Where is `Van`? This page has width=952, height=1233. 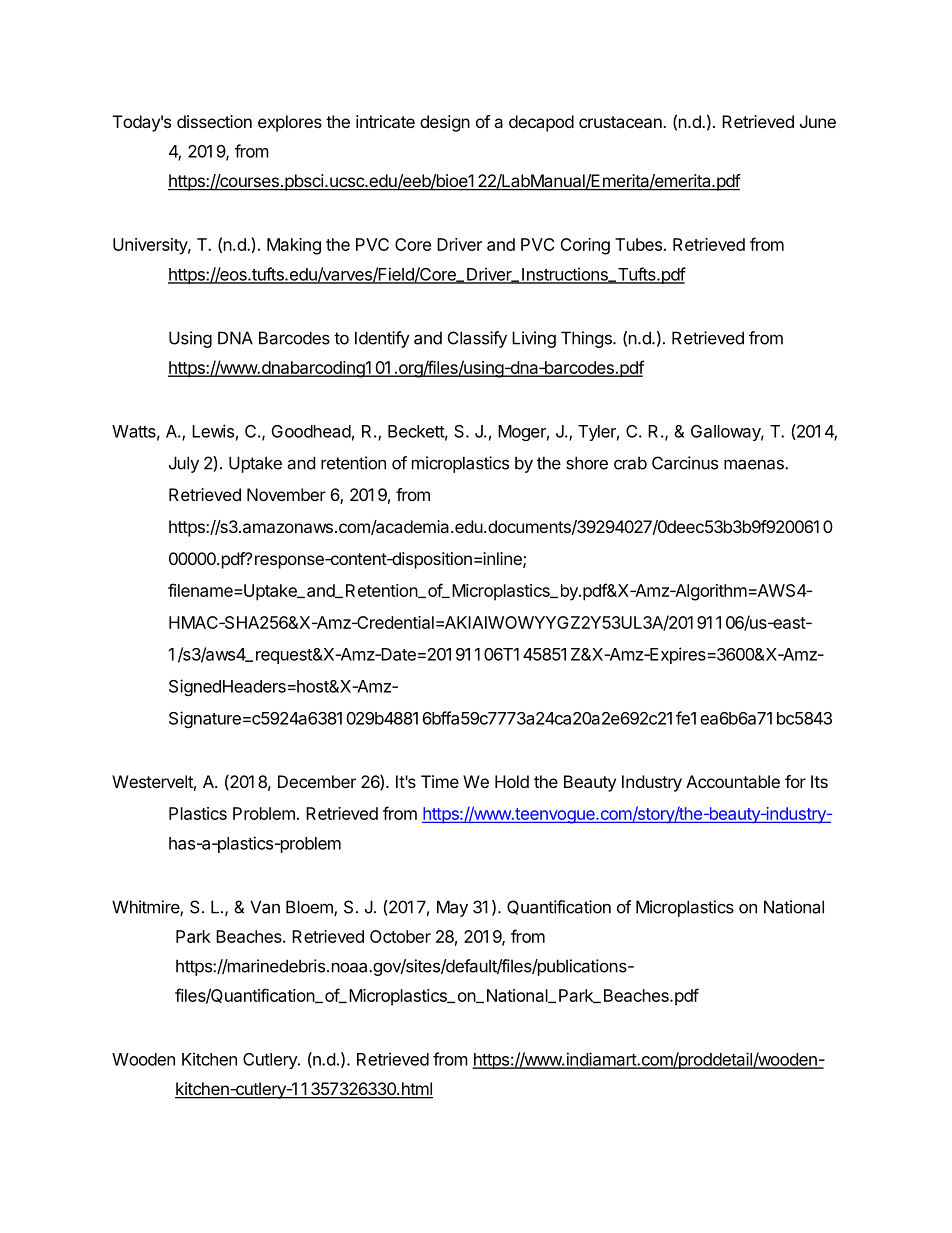
Van is located at coordinates (265, 907).
